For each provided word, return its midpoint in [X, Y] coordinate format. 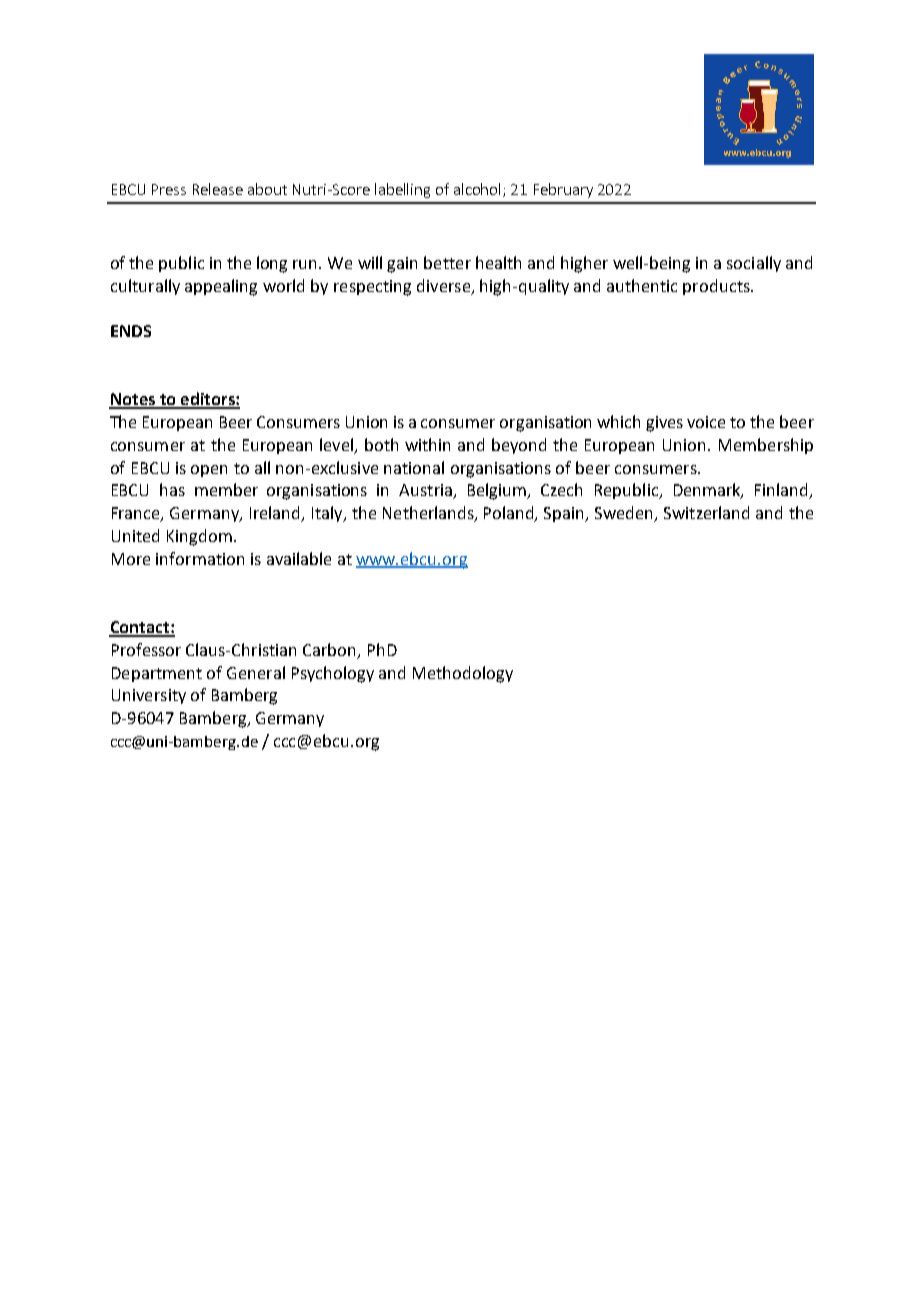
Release [218, 189]
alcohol [479, 190]
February [563, 190]
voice [706, 422]
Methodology [463, 674]
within [427, 444]
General [256, 672]
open [209, 471]
